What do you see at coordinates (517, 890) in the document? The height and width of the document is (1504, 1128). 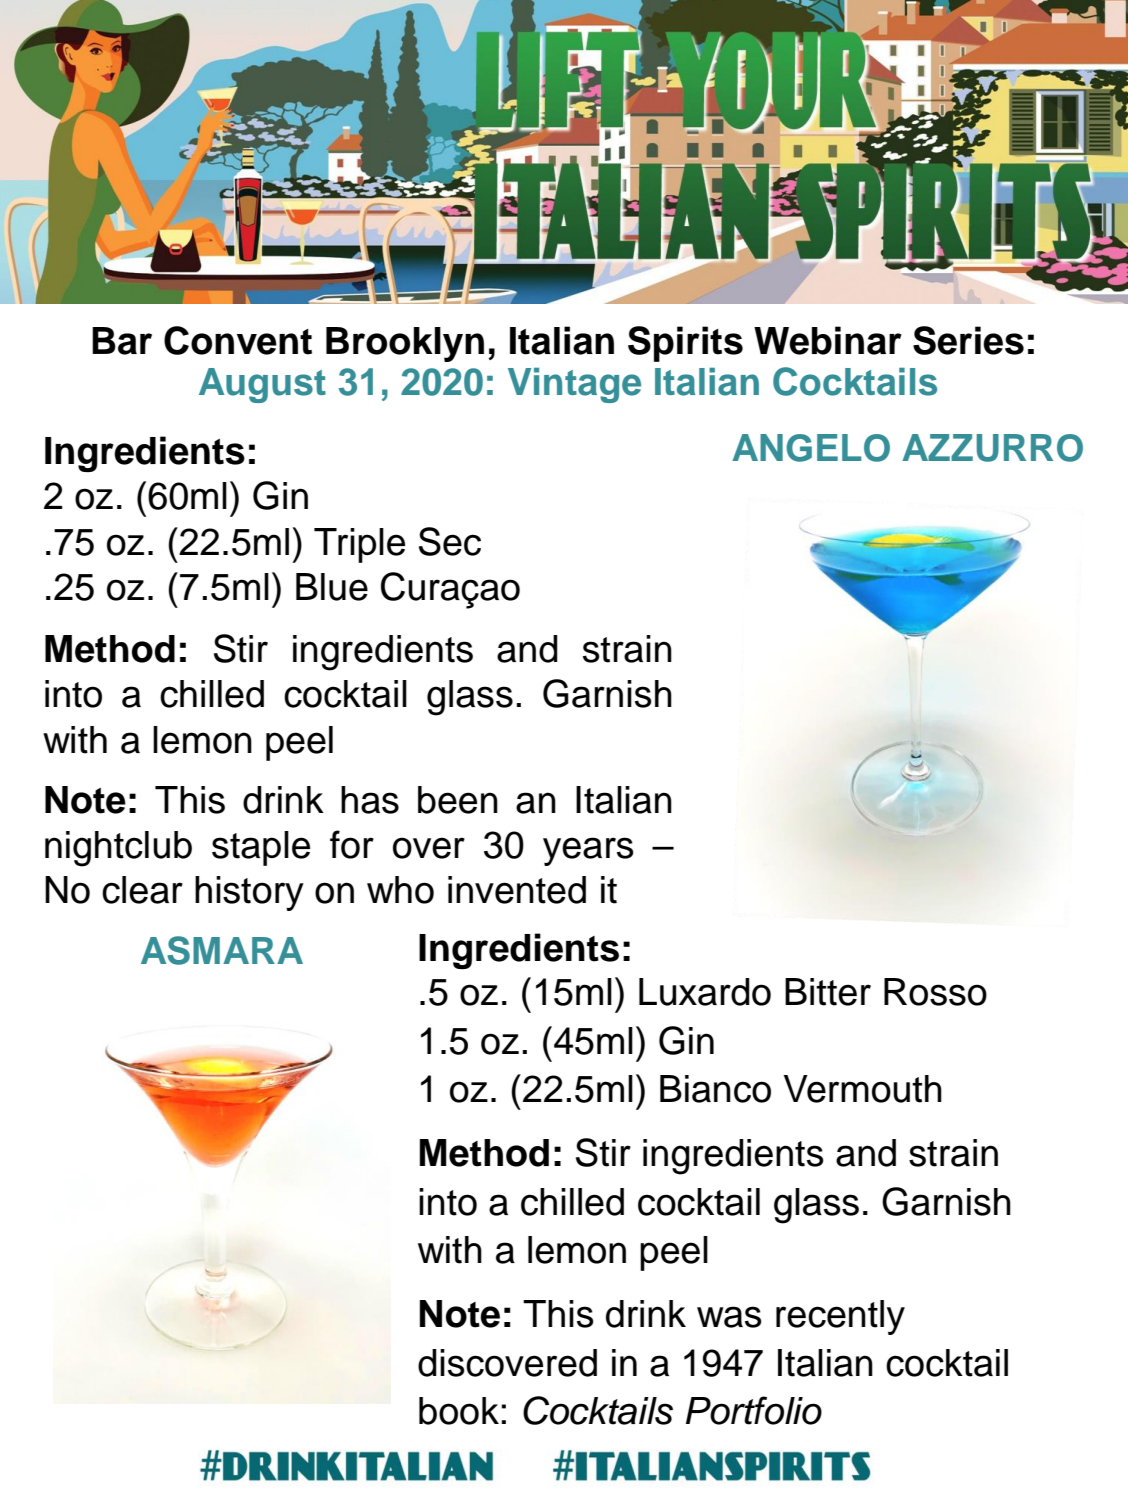 I see `invented` at bounding box center [517, 890].
